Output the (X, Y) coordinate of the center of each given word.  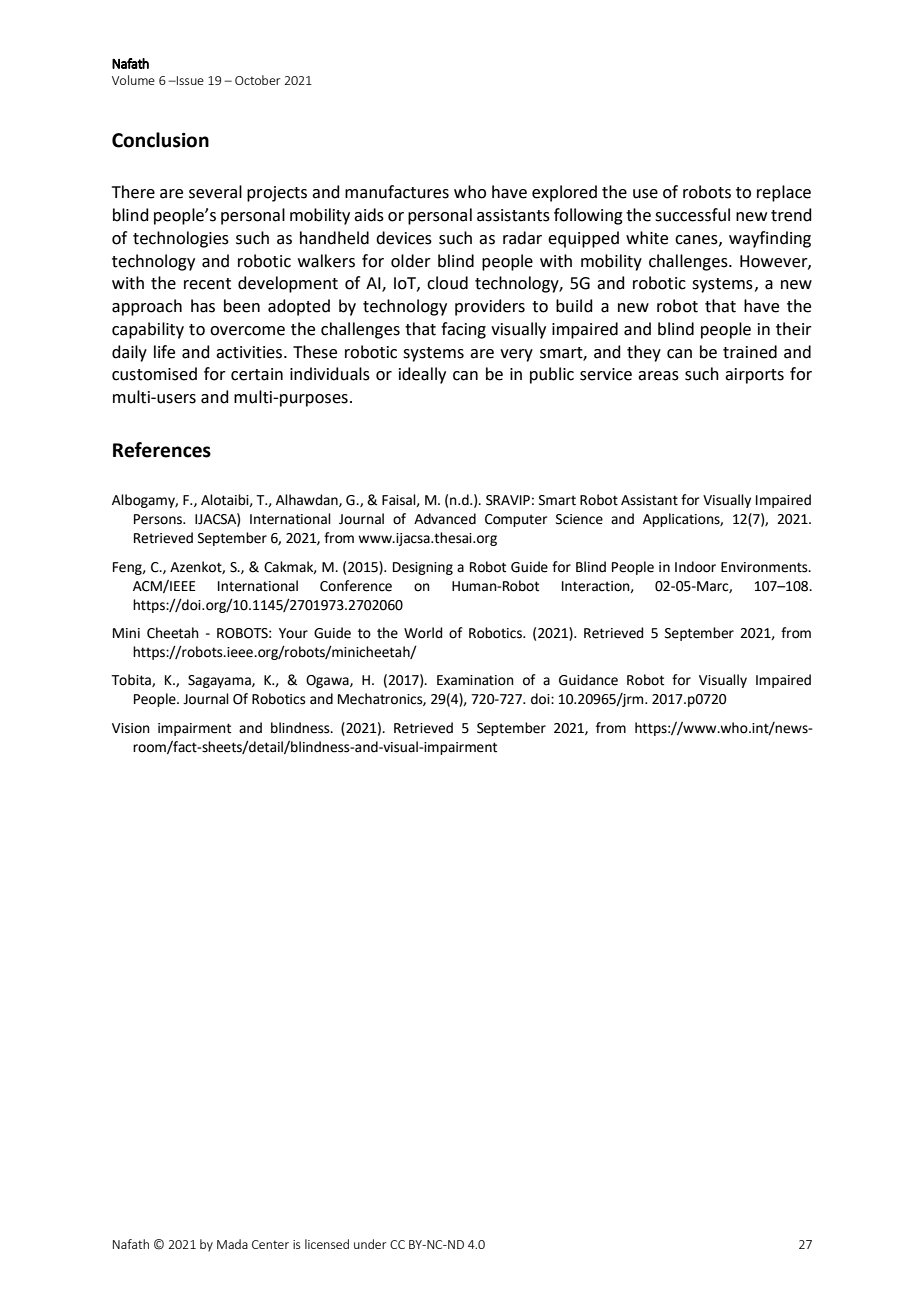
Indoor (695, 567)
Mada (232, 1244)
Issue (189, 80)
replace (784, 193)
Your (293, 633)
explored (564, 193)
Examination (475, 680)
